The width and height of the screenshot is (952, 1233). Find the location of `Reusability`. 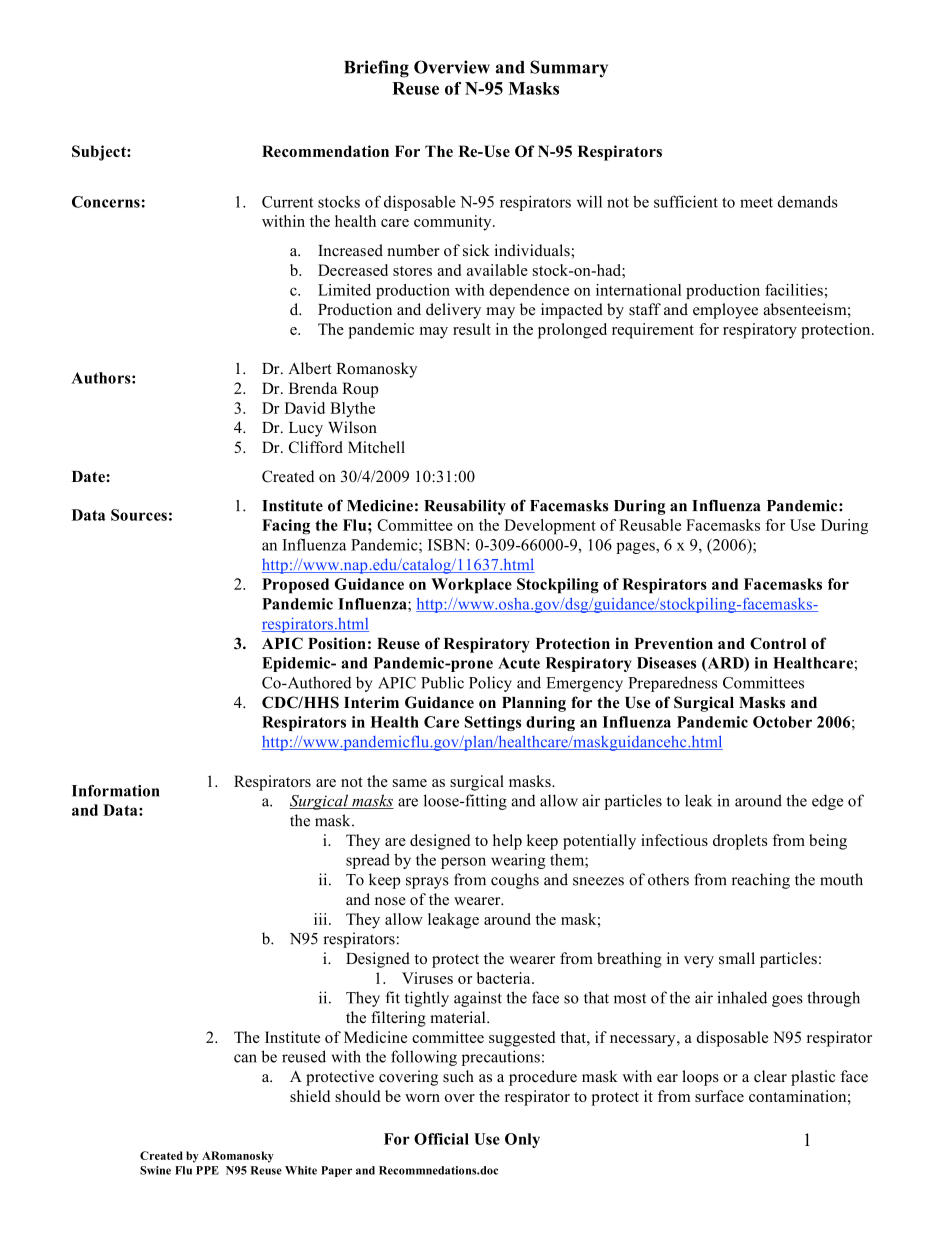

Reusability is located at coordinates (465, 507).
